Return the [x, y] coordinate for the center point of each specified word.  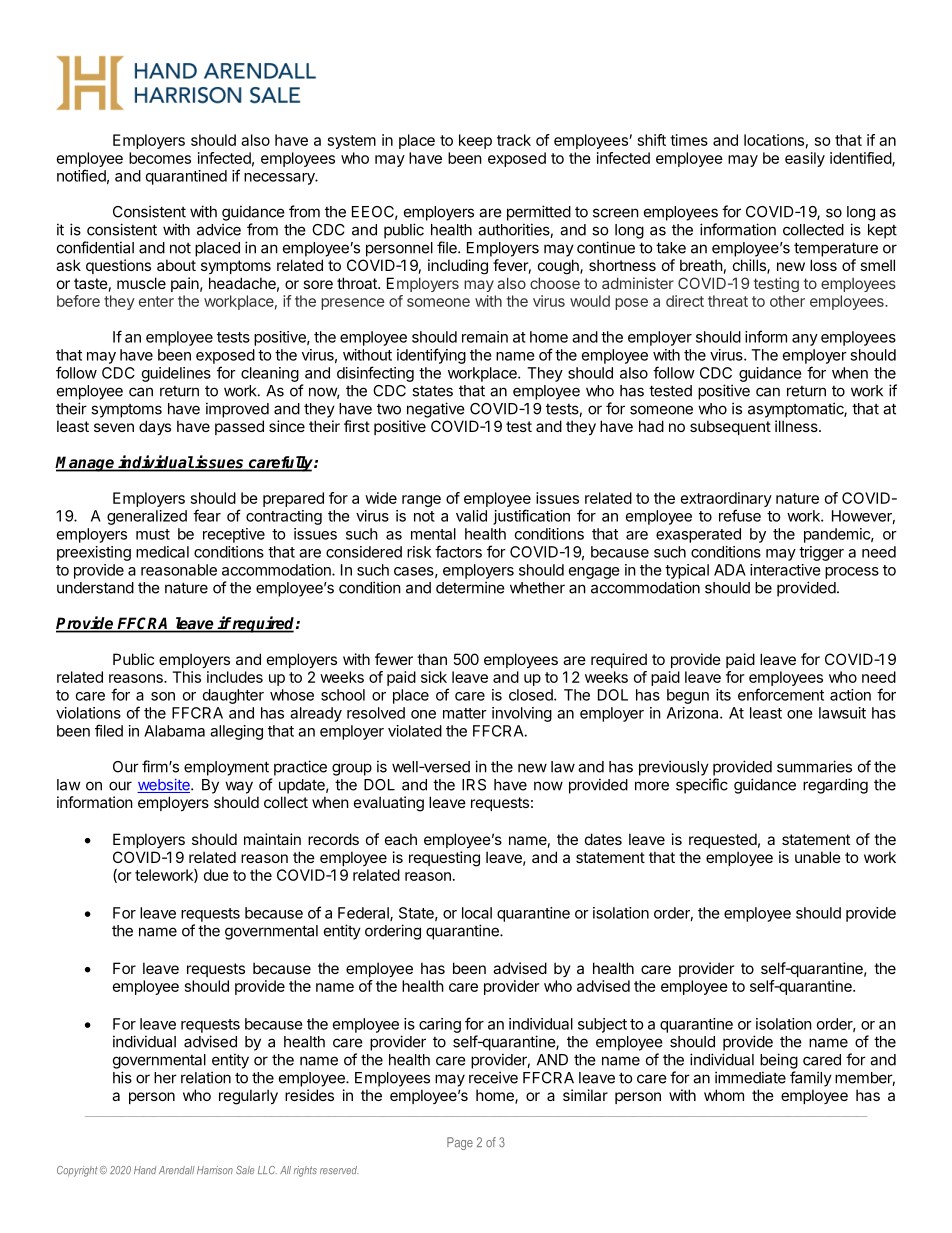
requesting [444, 859]
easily [805, 159]
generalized [147, 517]
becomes [160, 158]
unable [818, 857]
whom [724, 1095]
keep [475, 141]
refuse [740, 515]
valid [471, 516]
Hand [145, 1170]
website [164, 785]
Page [460, 1143]
